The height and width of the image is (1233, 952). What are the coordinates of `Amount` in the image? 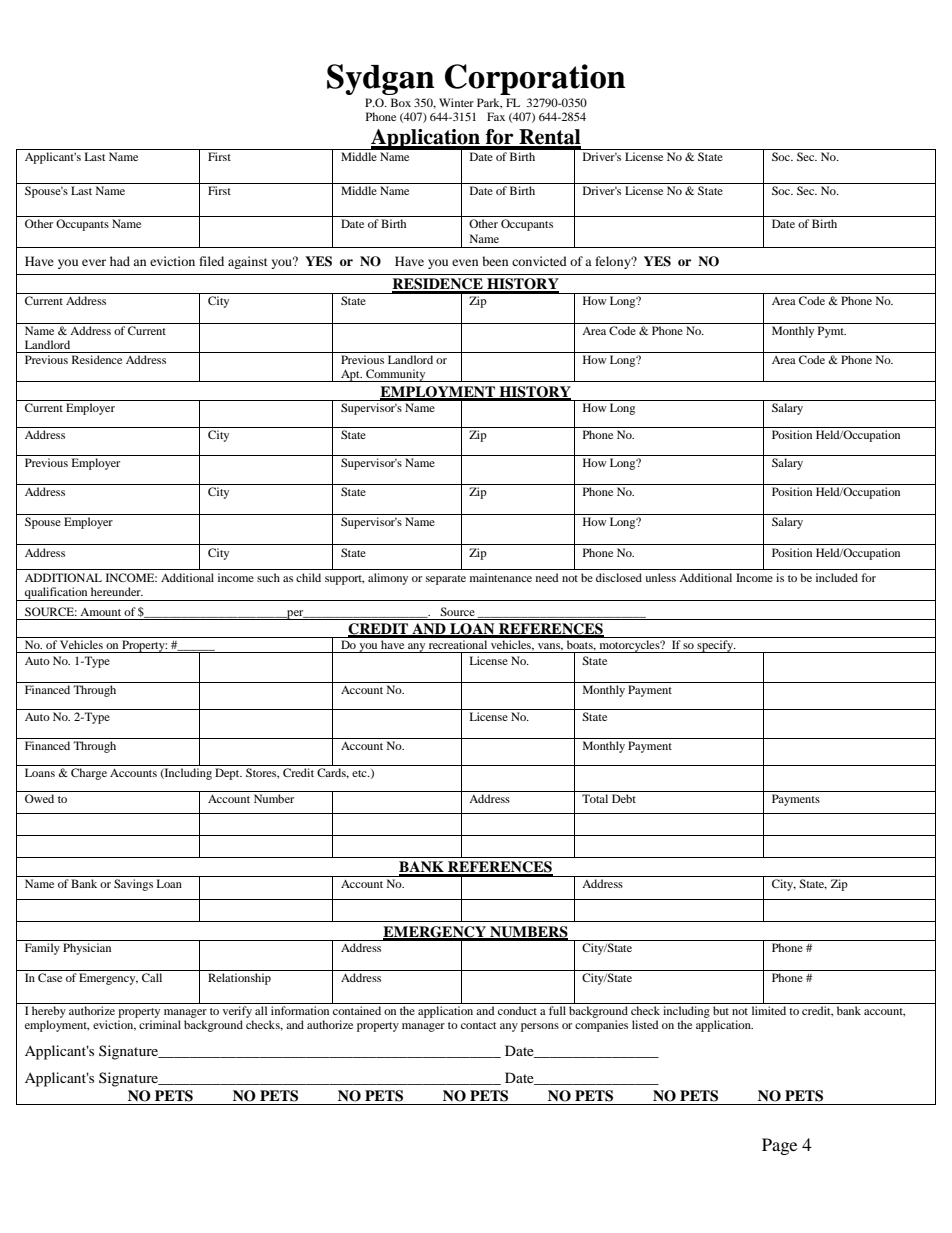 It's located at (100, 612).
